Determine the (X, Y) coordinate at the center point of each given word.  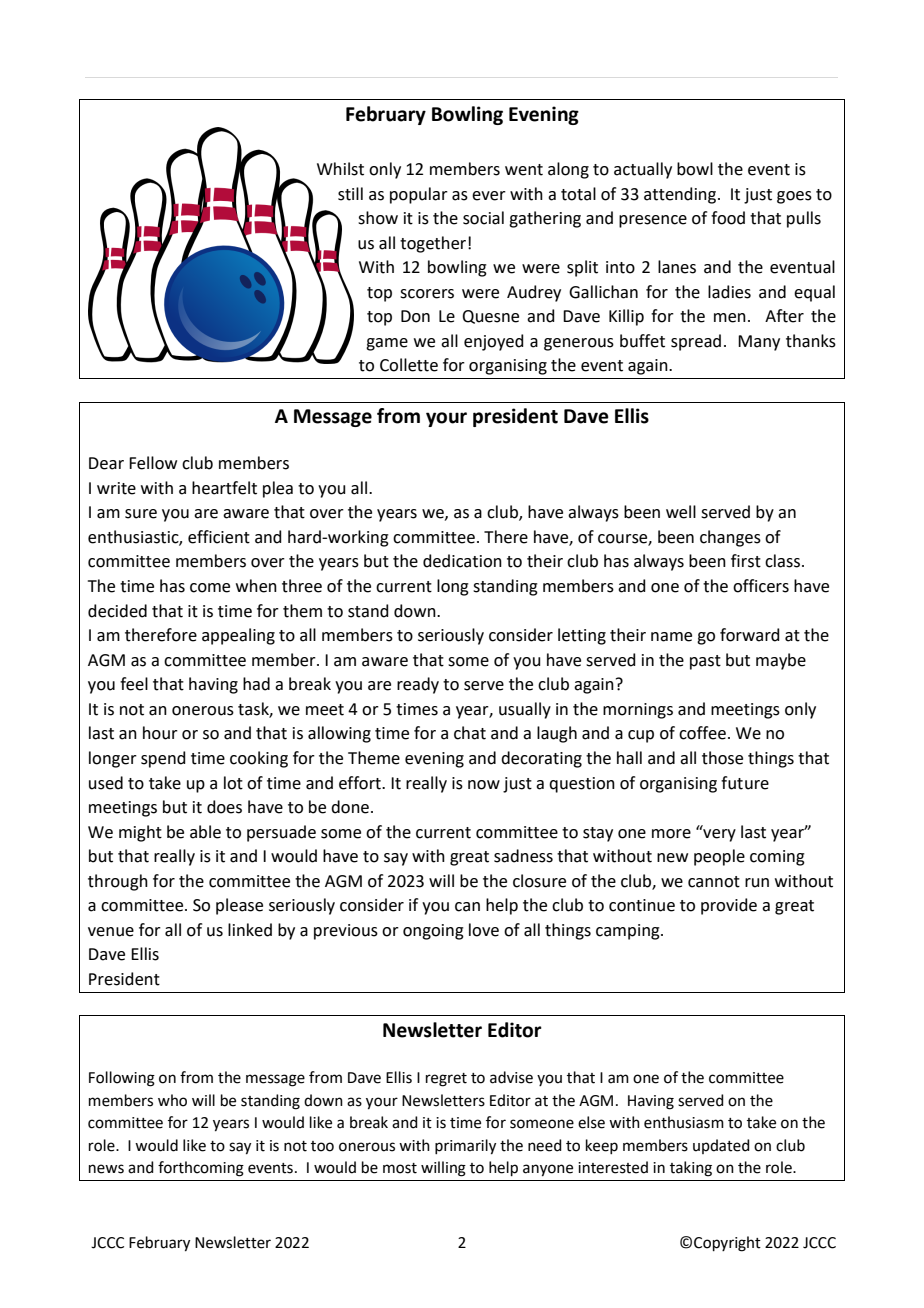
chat (470, 733)
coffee (702, 733)
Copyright (727, 1244)
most (400, 1168)
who (172, 1100)
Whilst (340, 169)
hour (160, 733)
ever (489, 196)
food (728, 218)
